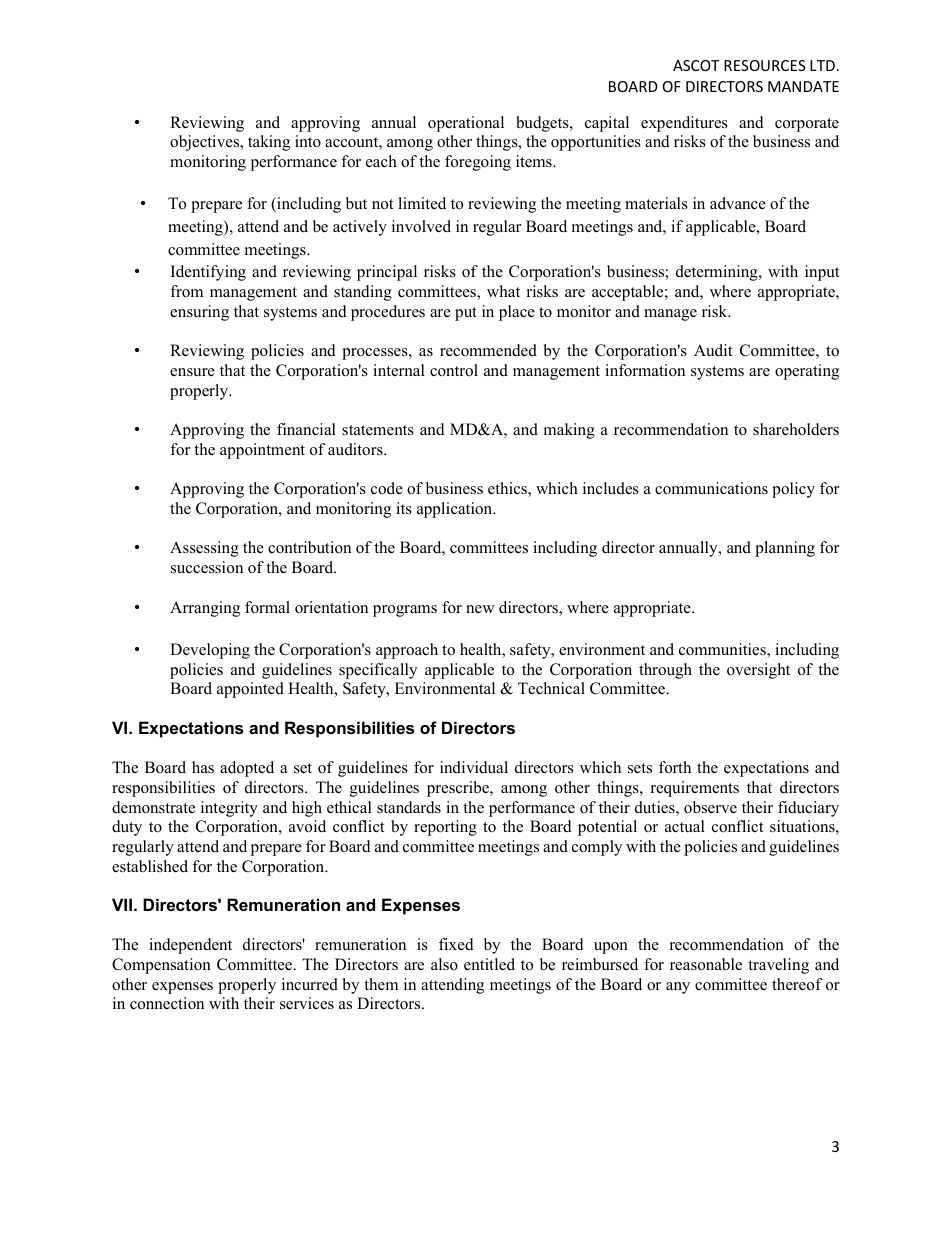 This screenshot has width=952, height=1233. What do you see at coordinates (675, 767) in the screenshot?
I see `forth` at bounding box center [675, 767].
